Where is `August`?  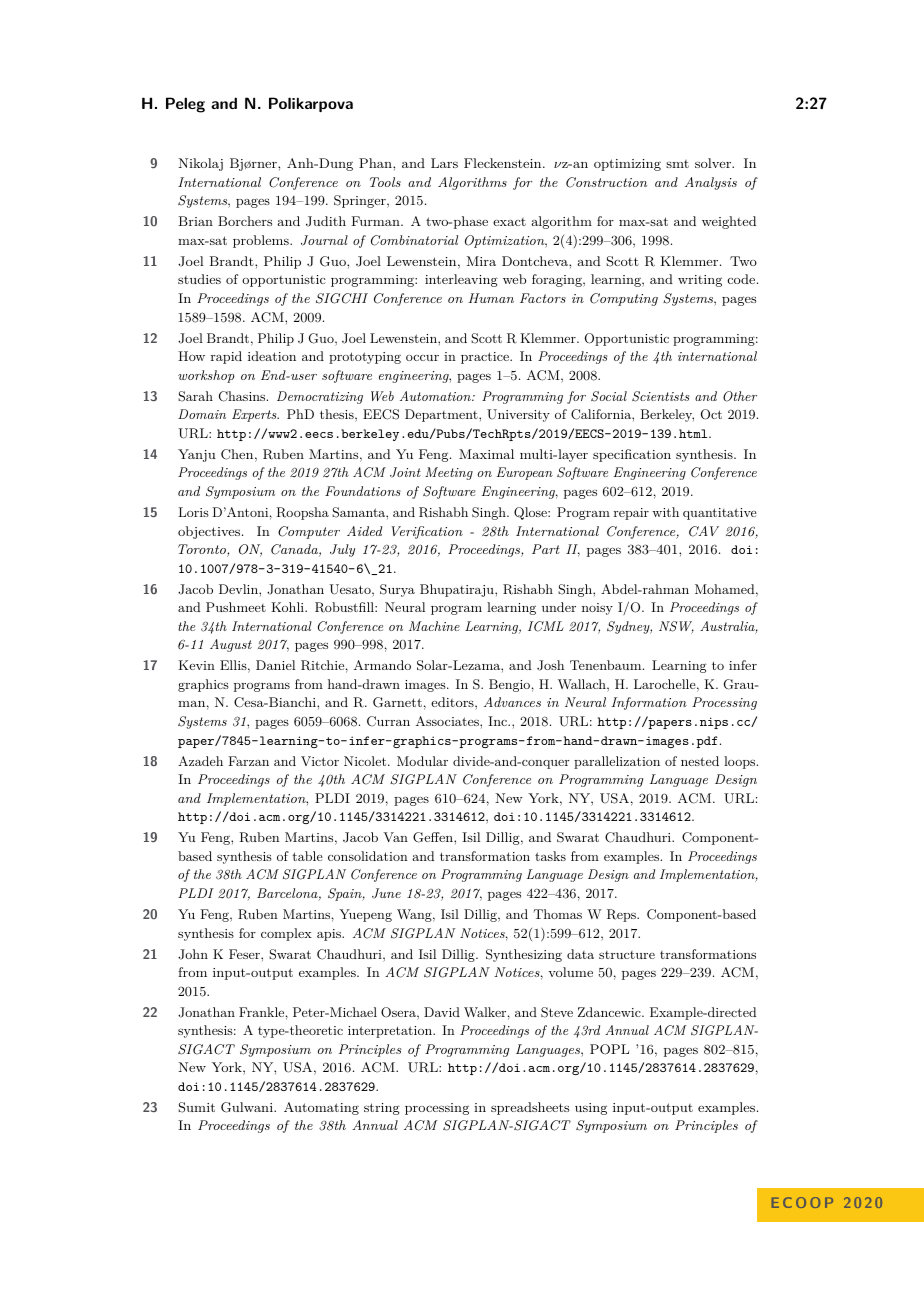
August is located at coordinates (231, 645).
